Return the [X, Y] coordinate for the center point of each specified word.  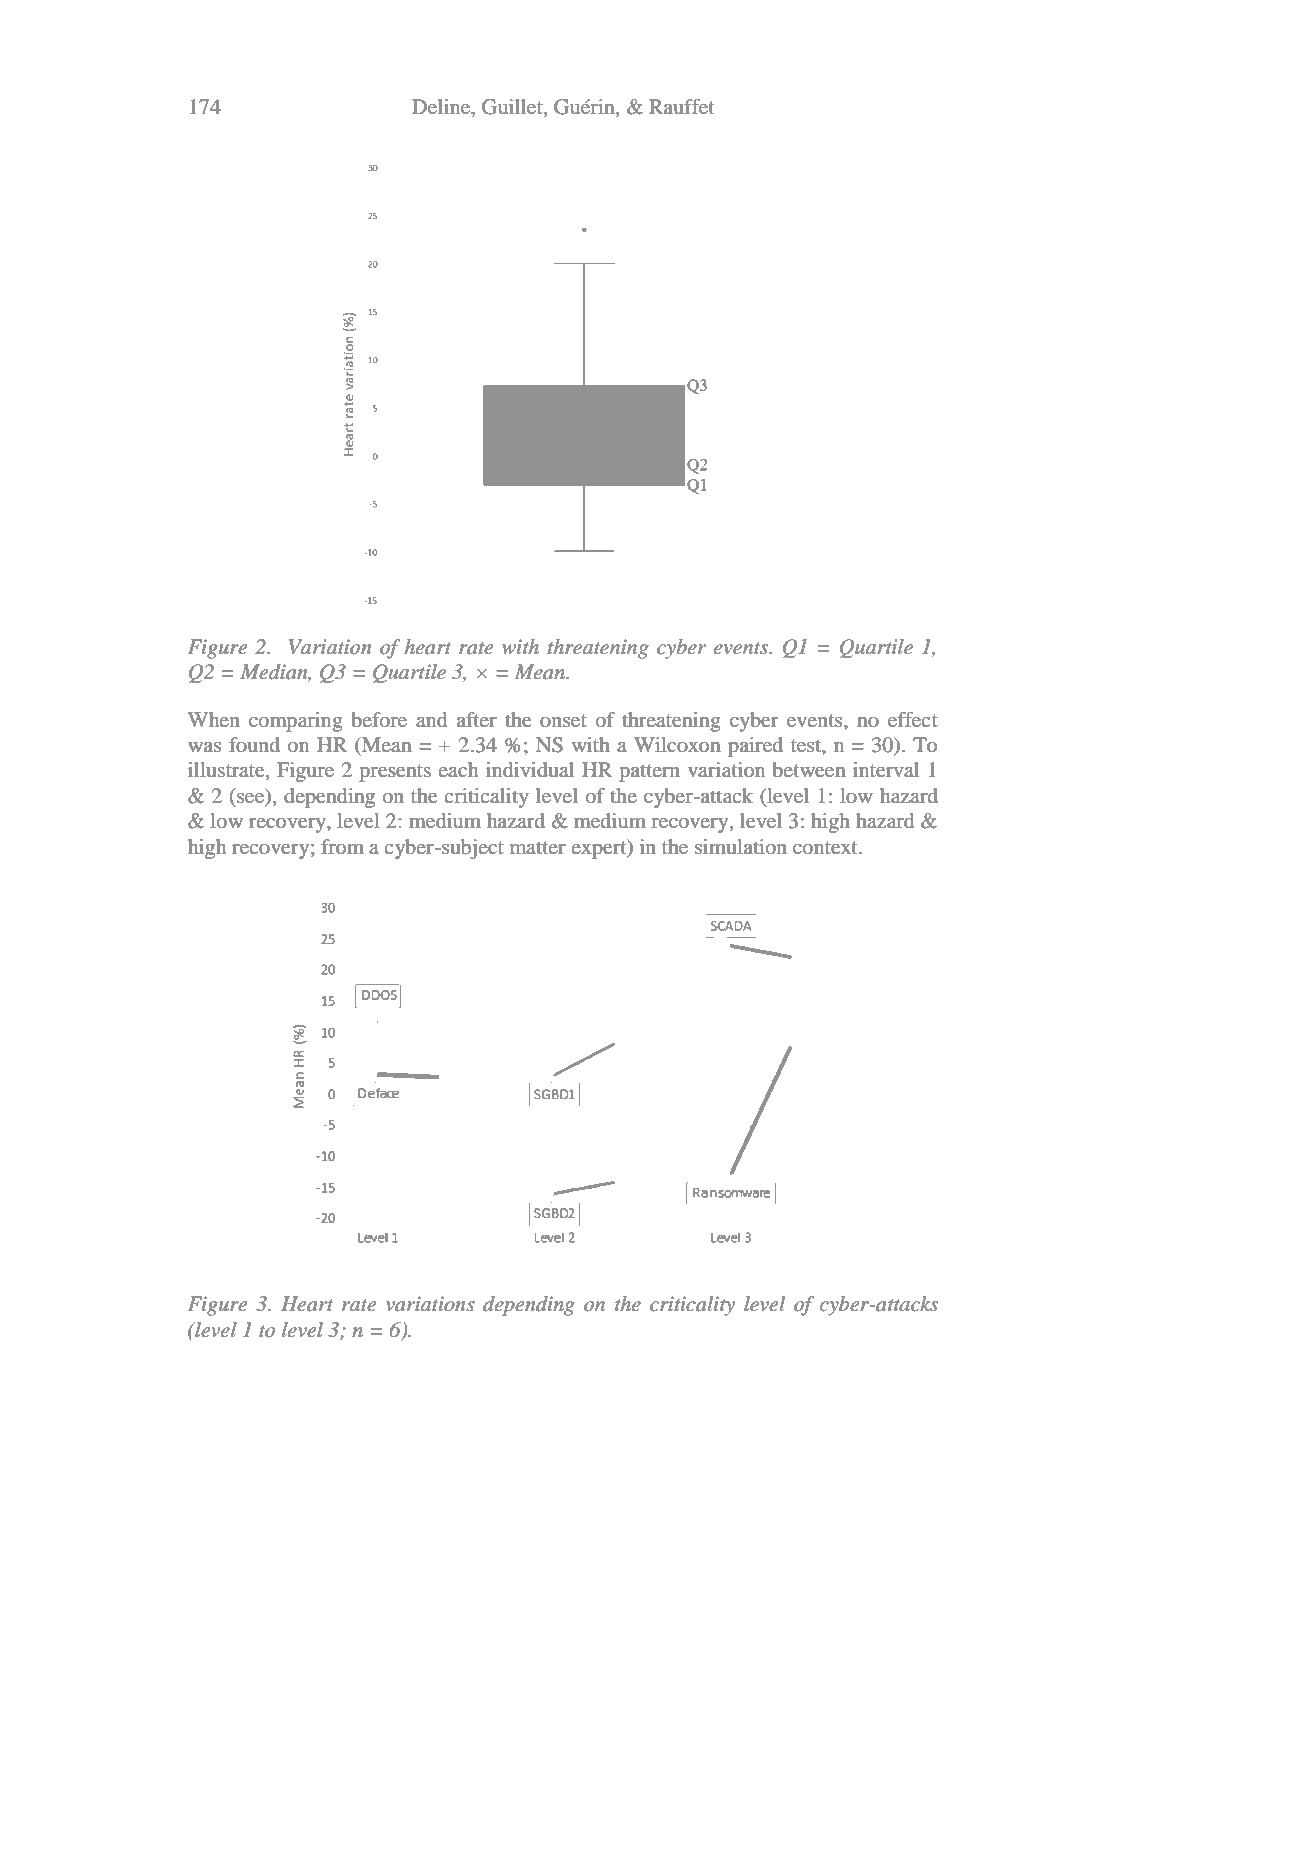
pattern [649, 773]
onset [563, 721]
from [342, 846]
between [809, 770]
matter [538, 847]
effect [913, 720]
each [458, 769]
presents [395, 773]
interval [886, 770]
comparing [295, 722]
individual [530, 770]
